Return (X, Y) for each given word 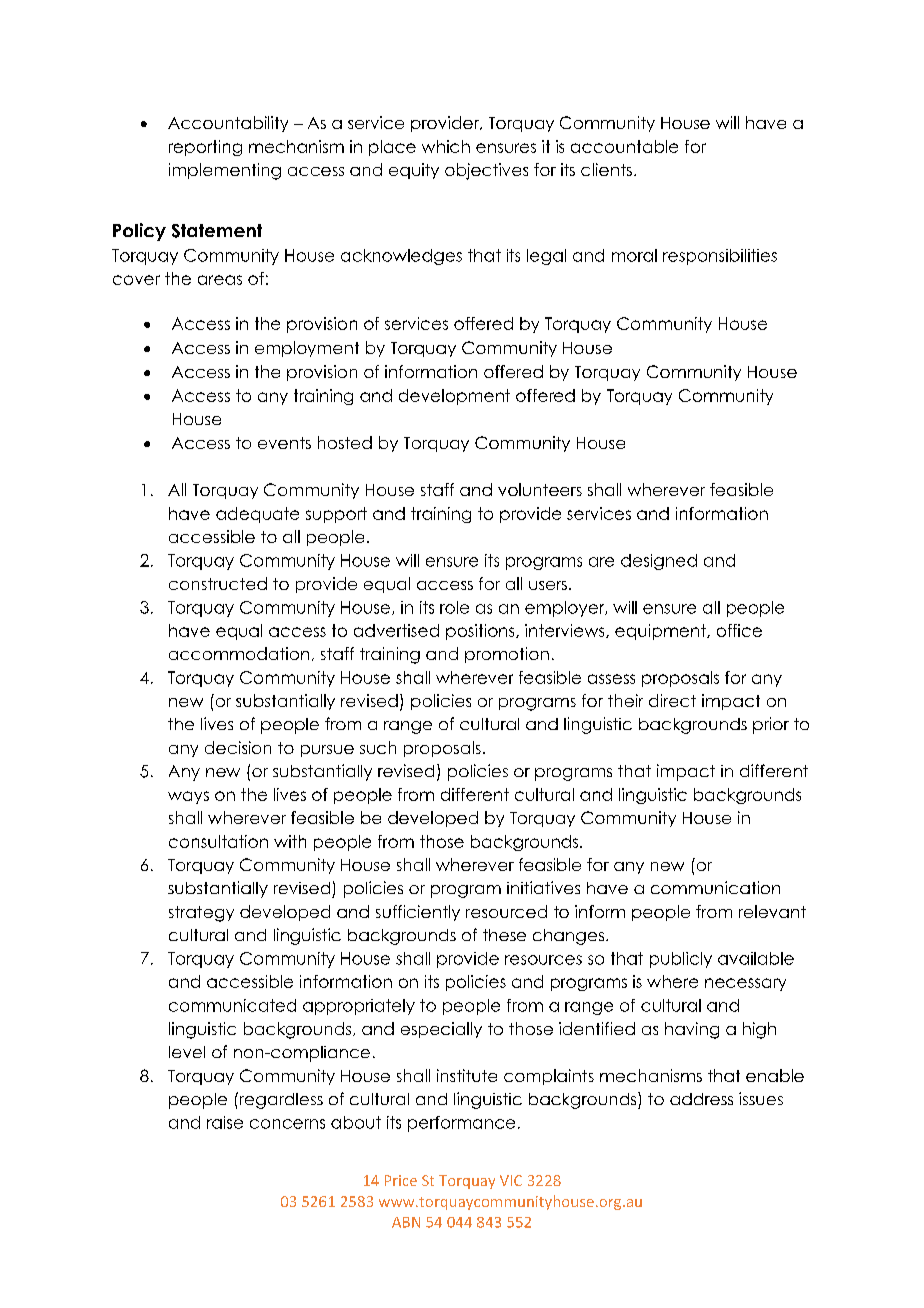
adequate (257, 515)
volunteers (540, 489)
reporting (205, 148)
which (446, 146)
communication (715, 887)
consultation (218, 841)
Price (401, 1180)
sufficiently (418, 913)
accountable (624, 146)
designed (659, 562)
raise (225, 1122)
